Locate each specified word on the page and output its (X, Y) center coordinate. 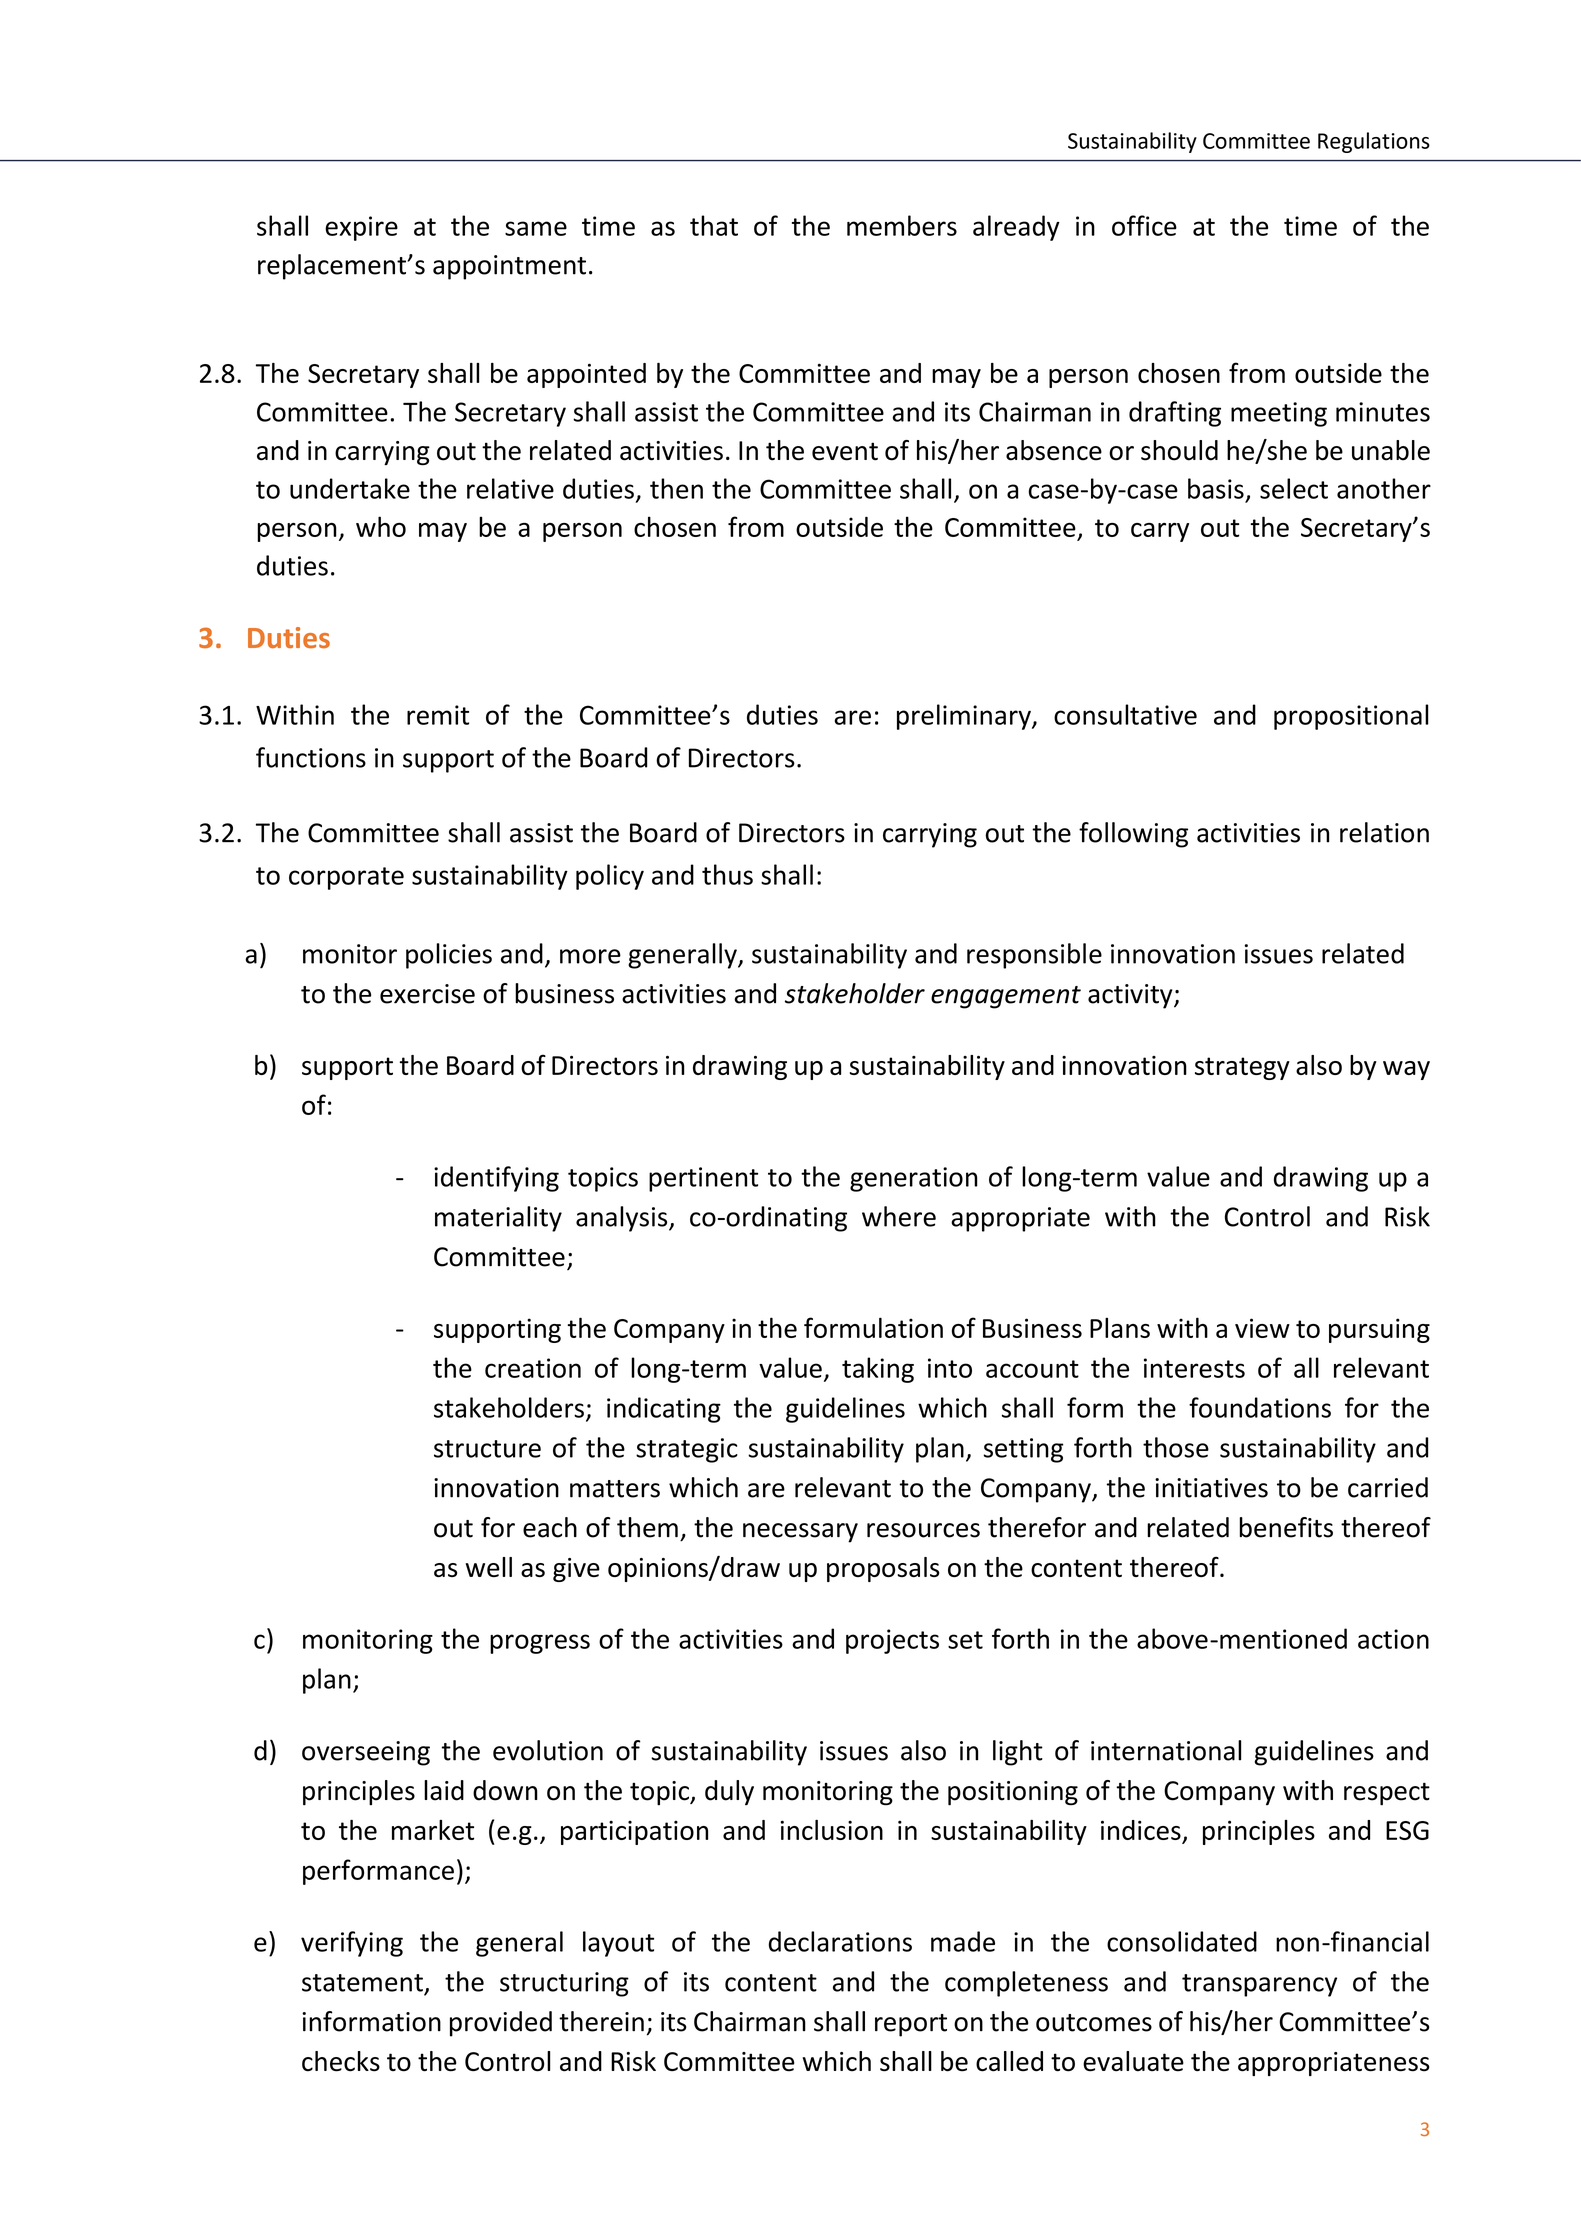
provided (501, 2024)
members (902, 225)
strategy (1242, 1068)
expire (361, 228)
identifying (496, 1179)
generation (914, 1179)
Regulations (1374, 142)
